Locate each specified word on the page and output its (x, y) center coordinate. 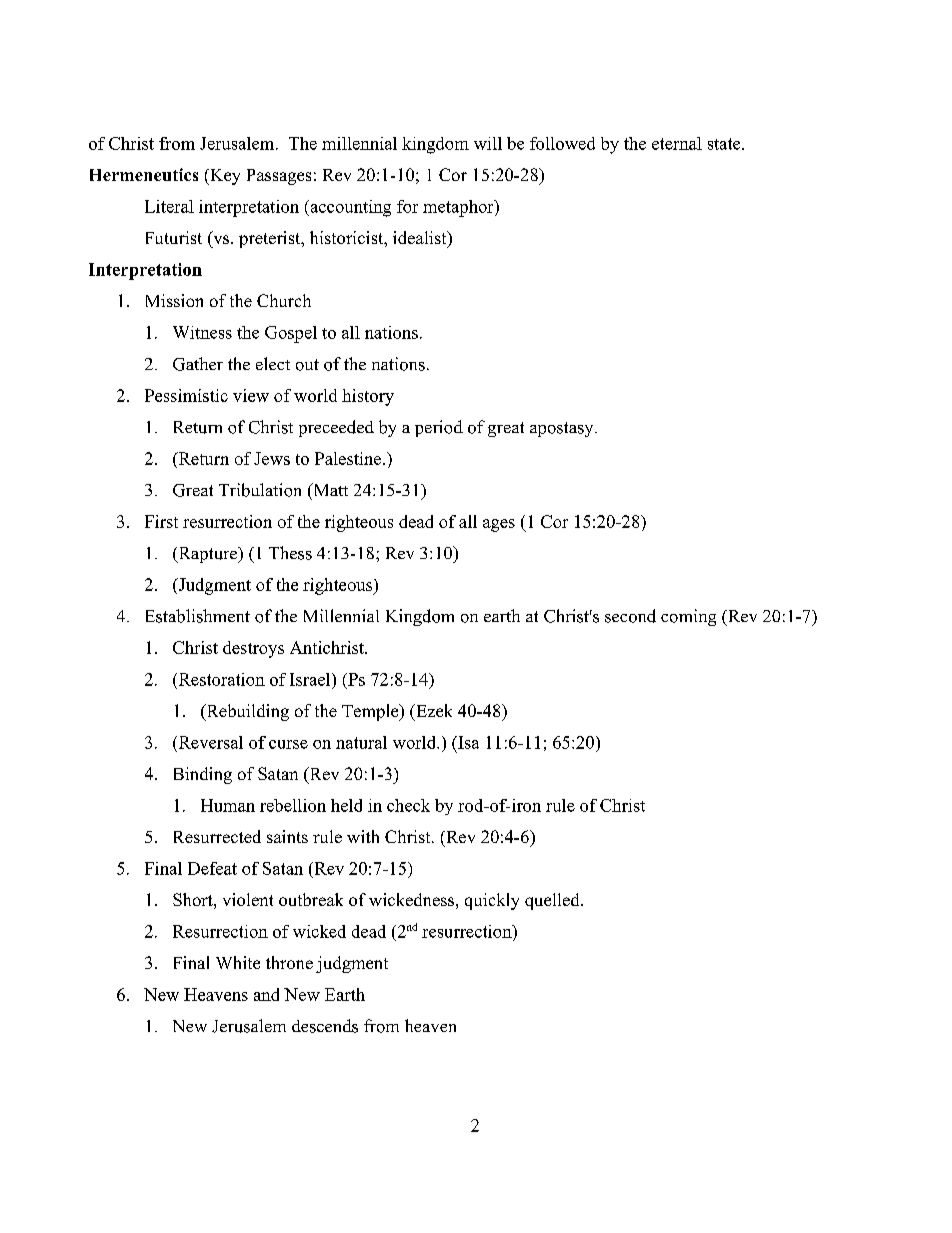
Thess (290, 553)
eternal (677, 143)
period (439, 428)
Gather (198, 364)
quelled (553, 901)
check (408, 805)
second (630, 616)
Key (224, 177)
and (266, 994)
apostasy (563, 429)
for (407, 206)
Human (228, 805)
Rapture (207, 555)
